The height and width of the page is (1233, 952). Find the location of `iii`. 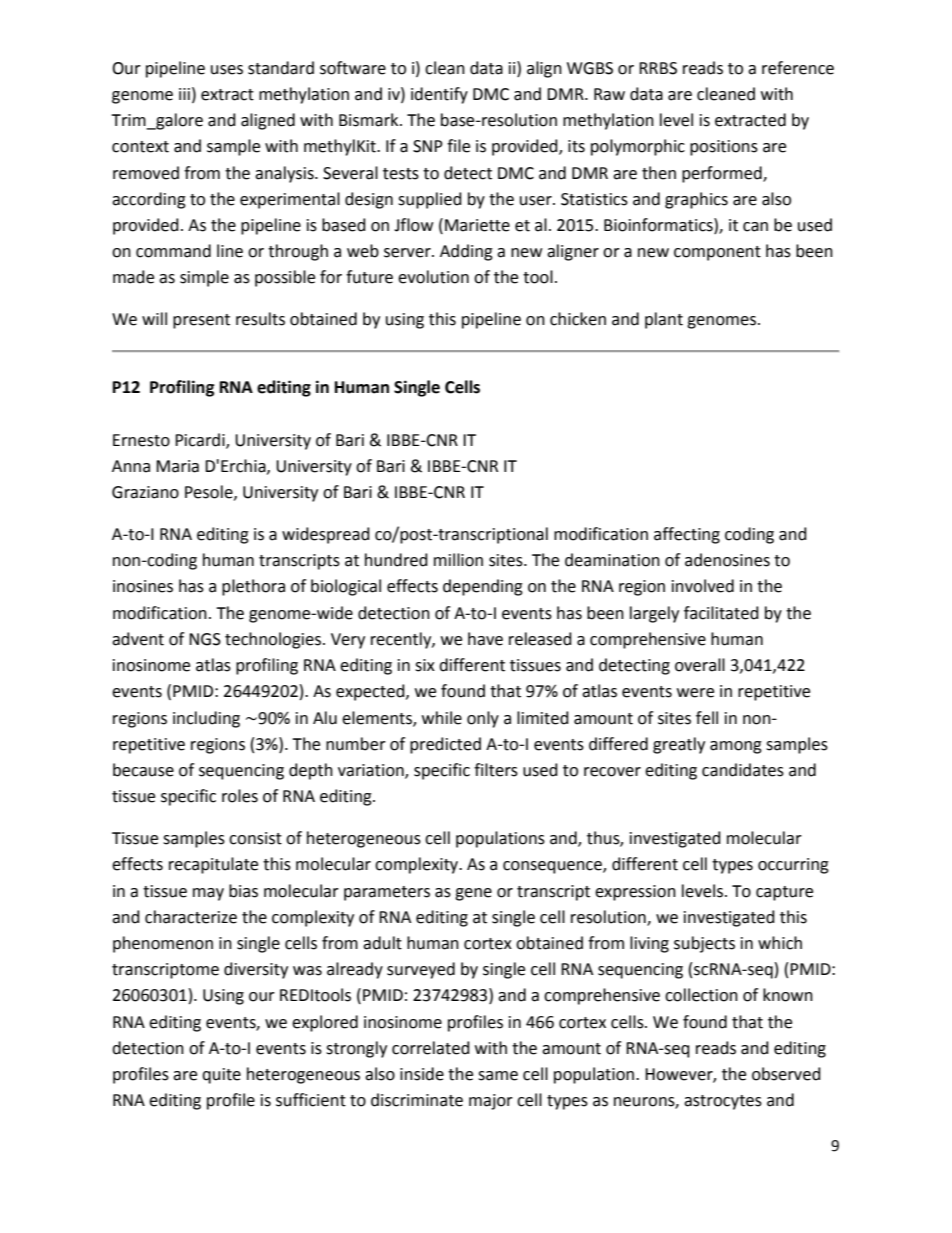

iii is located at coordinates (184, 94).
